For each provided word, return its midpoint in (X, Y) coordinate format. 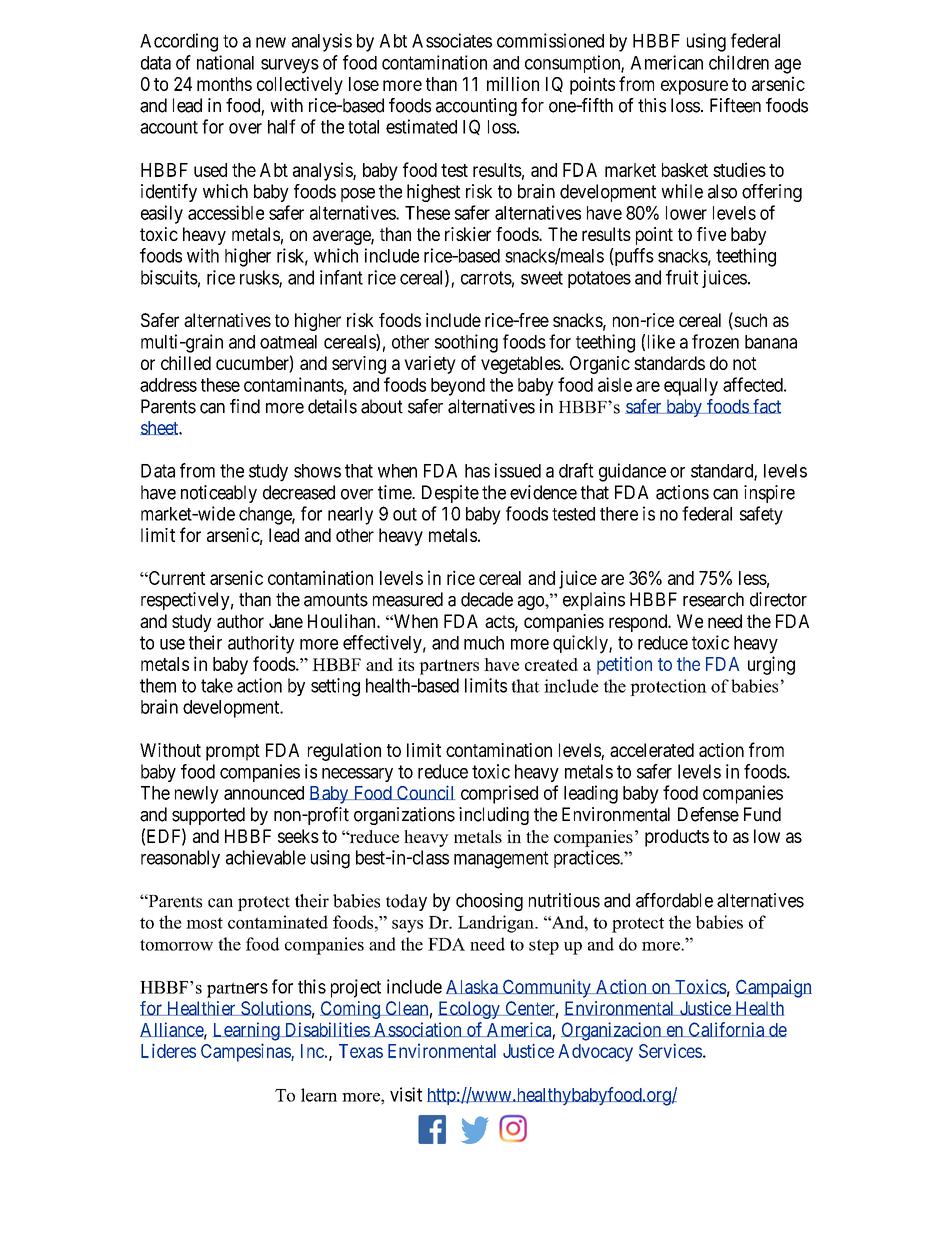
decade (487, 599)
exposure (694, 87)
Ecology (470, 1010)
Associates (452, 40)
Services (670, 1051)
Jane (286, 621)
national (225, 62)
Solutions (275, 1008)
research (713, 599)
